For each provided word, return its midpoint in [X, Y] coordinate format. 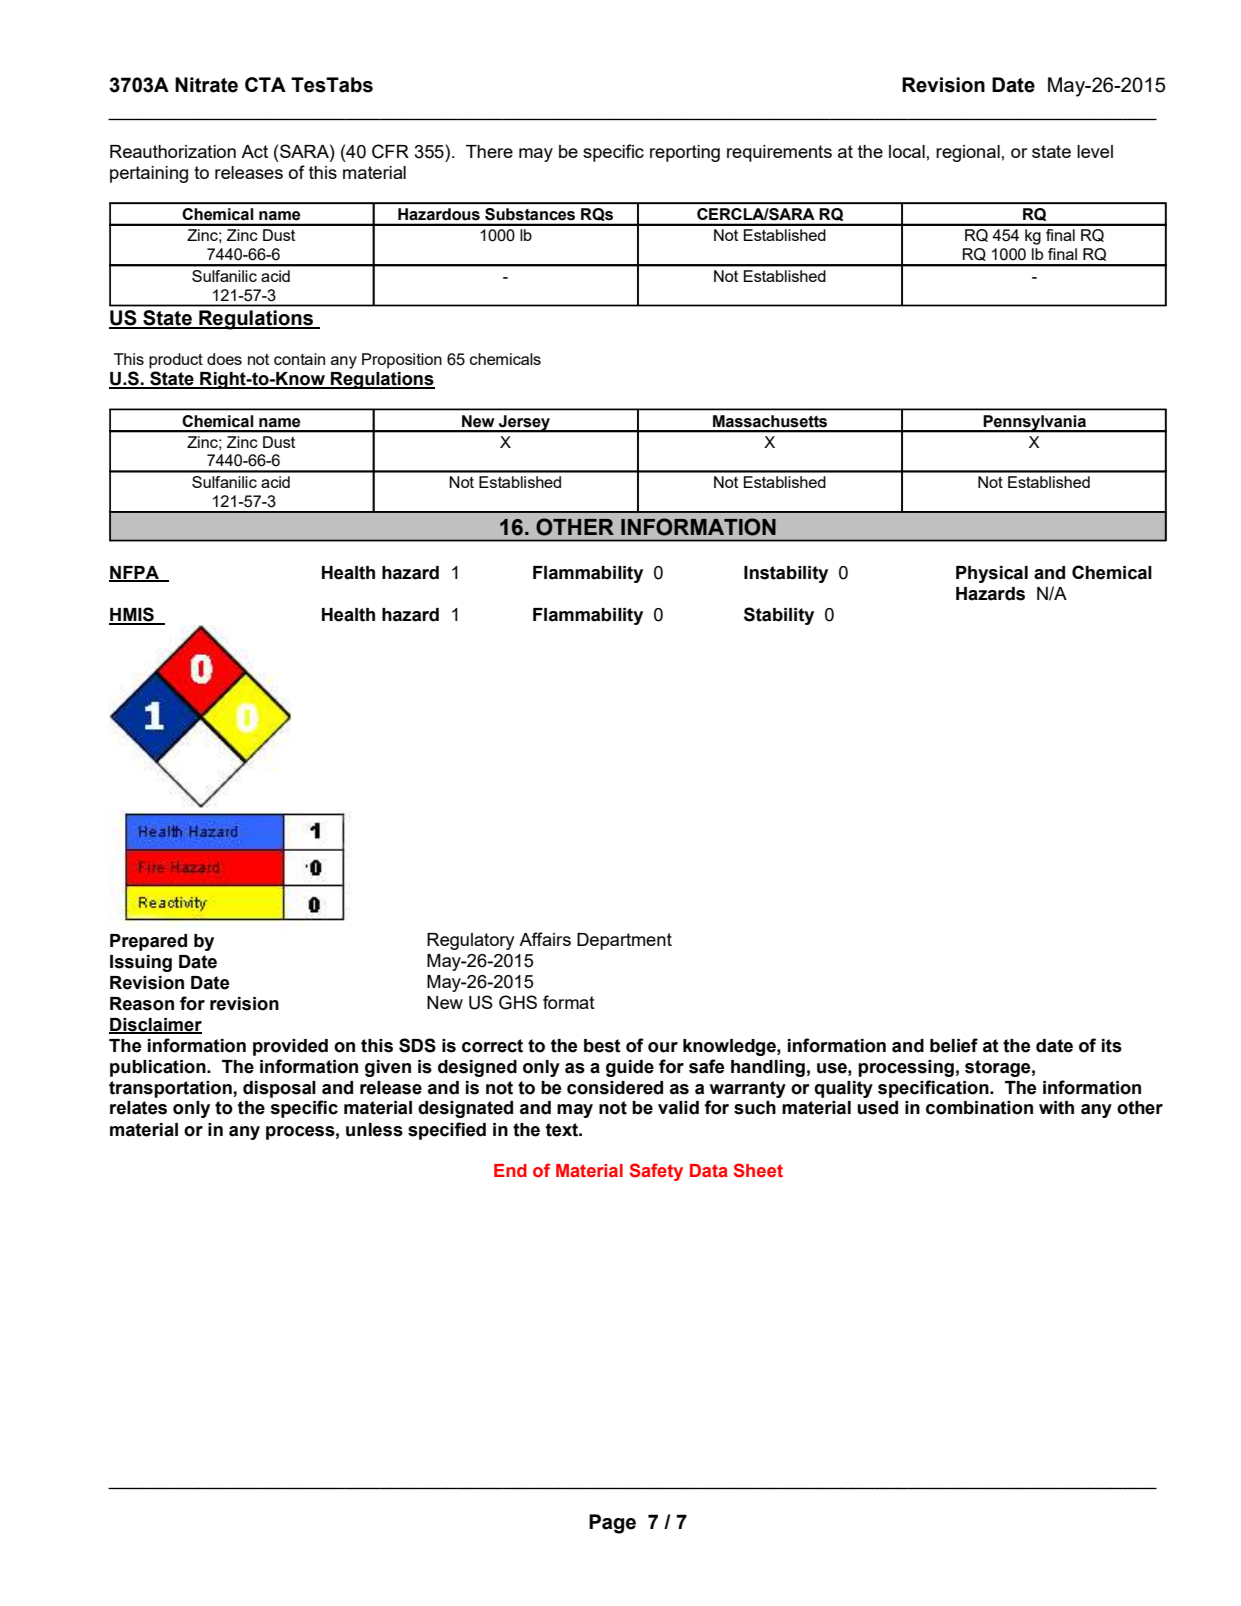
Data [709, 1170]
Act [254, 151]
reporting [685, 153]
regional [968, 153]
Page [612, 1524]
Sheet [758, 1170]
